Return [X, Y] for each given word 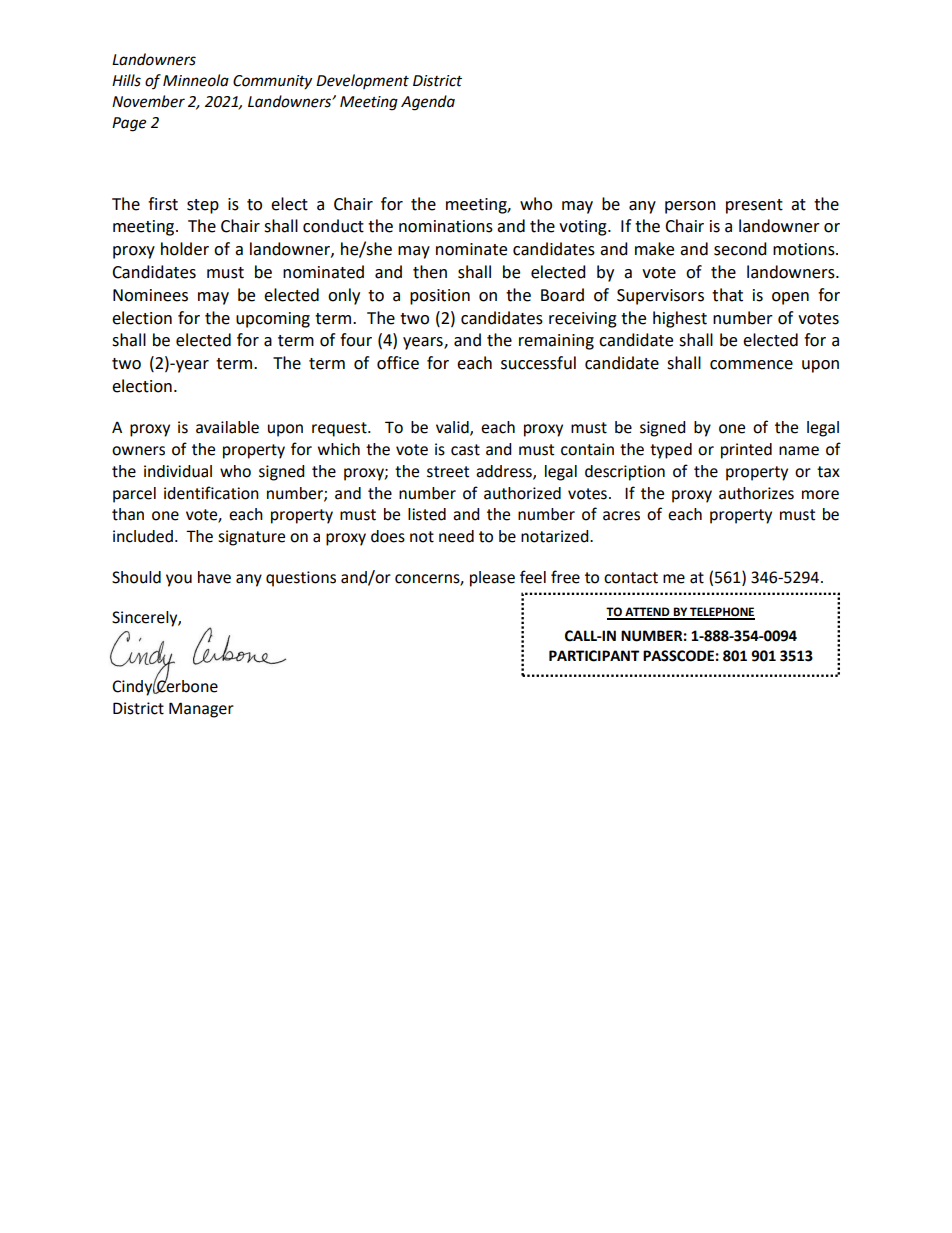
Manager [201, 710]
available [227, 427]
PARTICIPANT [594, 656]
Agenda [428, 103]
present [754, 206]
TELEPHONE [721, 613]
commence [751, 365]
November [148, 101]
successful [538, 363]
